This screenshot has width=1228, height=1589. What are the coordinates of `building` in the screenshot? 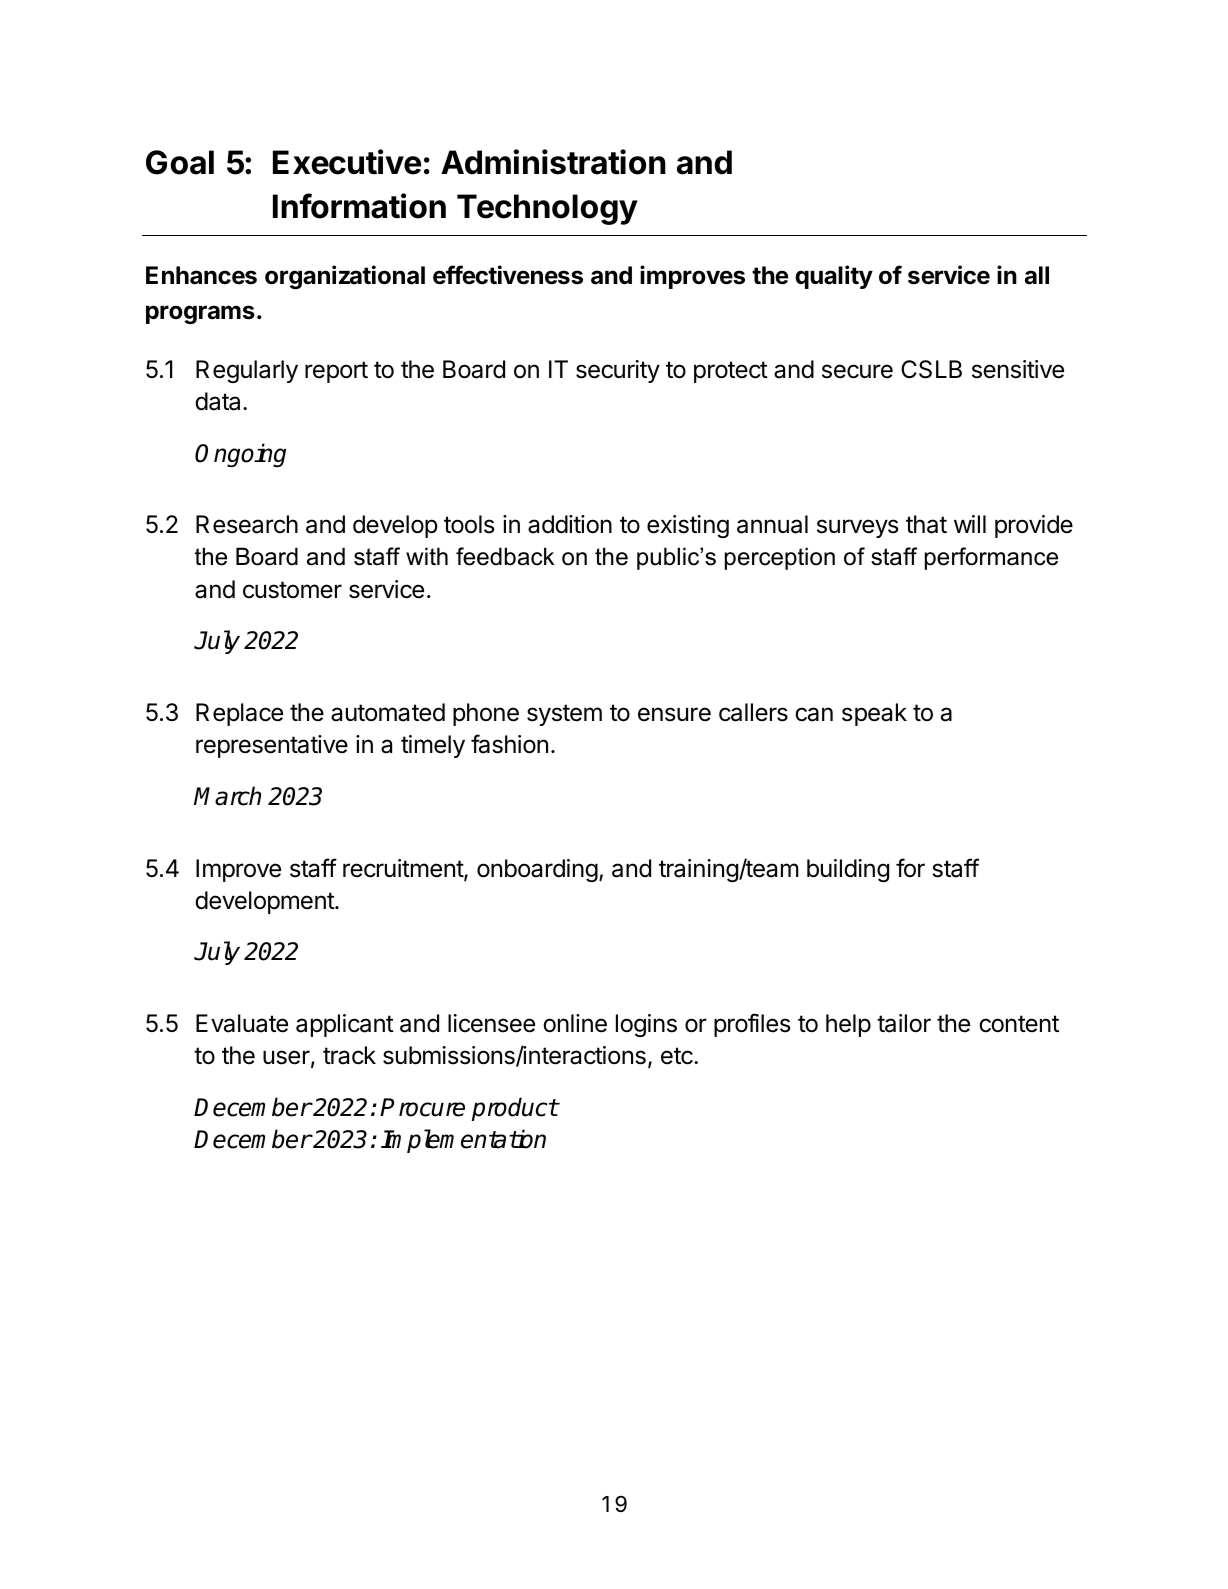 It's located at (848, 870).
